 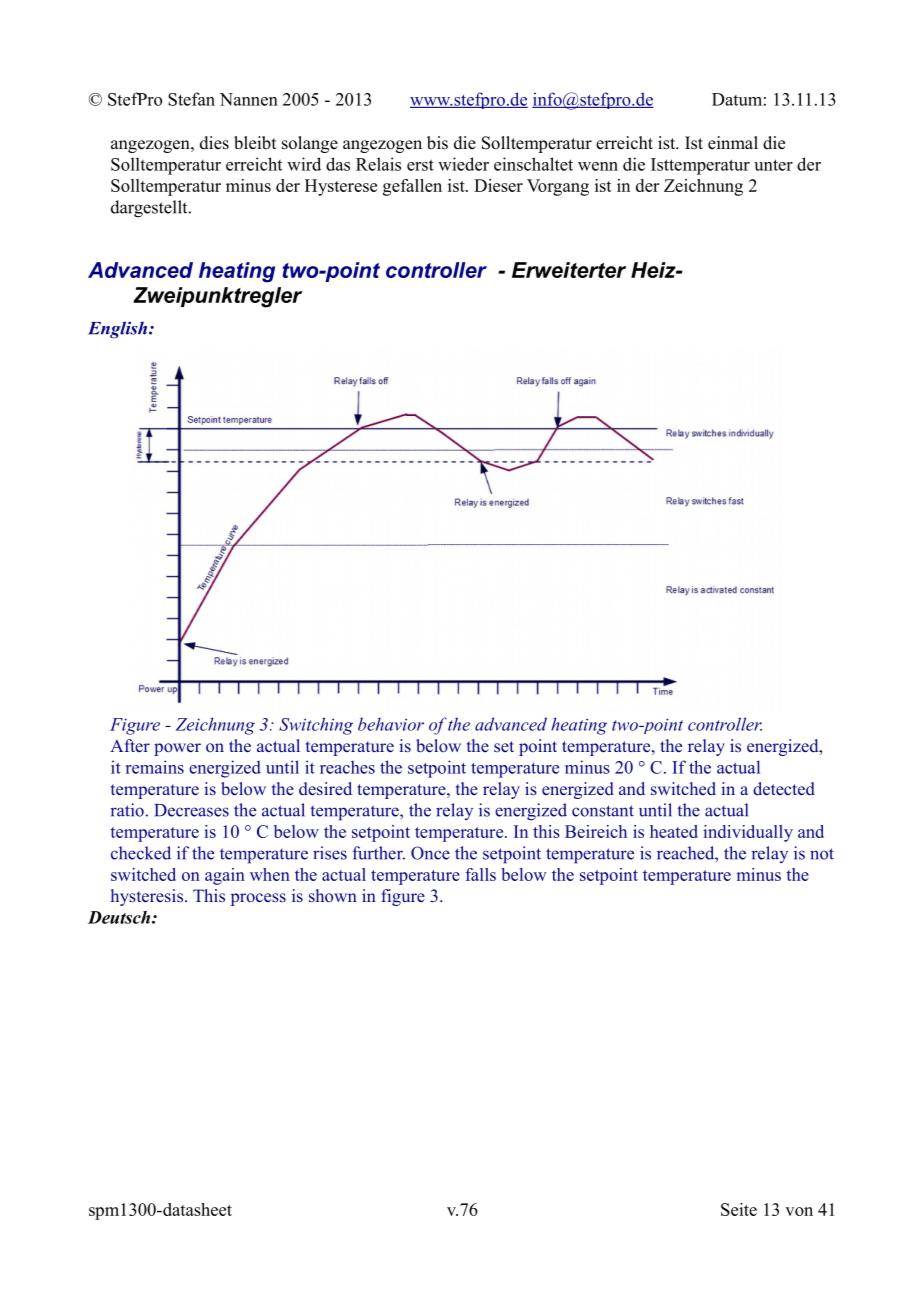 What do you see at coordinates (598, 166) in the image?
I see `wenn` at bounding box center [598, 166].
